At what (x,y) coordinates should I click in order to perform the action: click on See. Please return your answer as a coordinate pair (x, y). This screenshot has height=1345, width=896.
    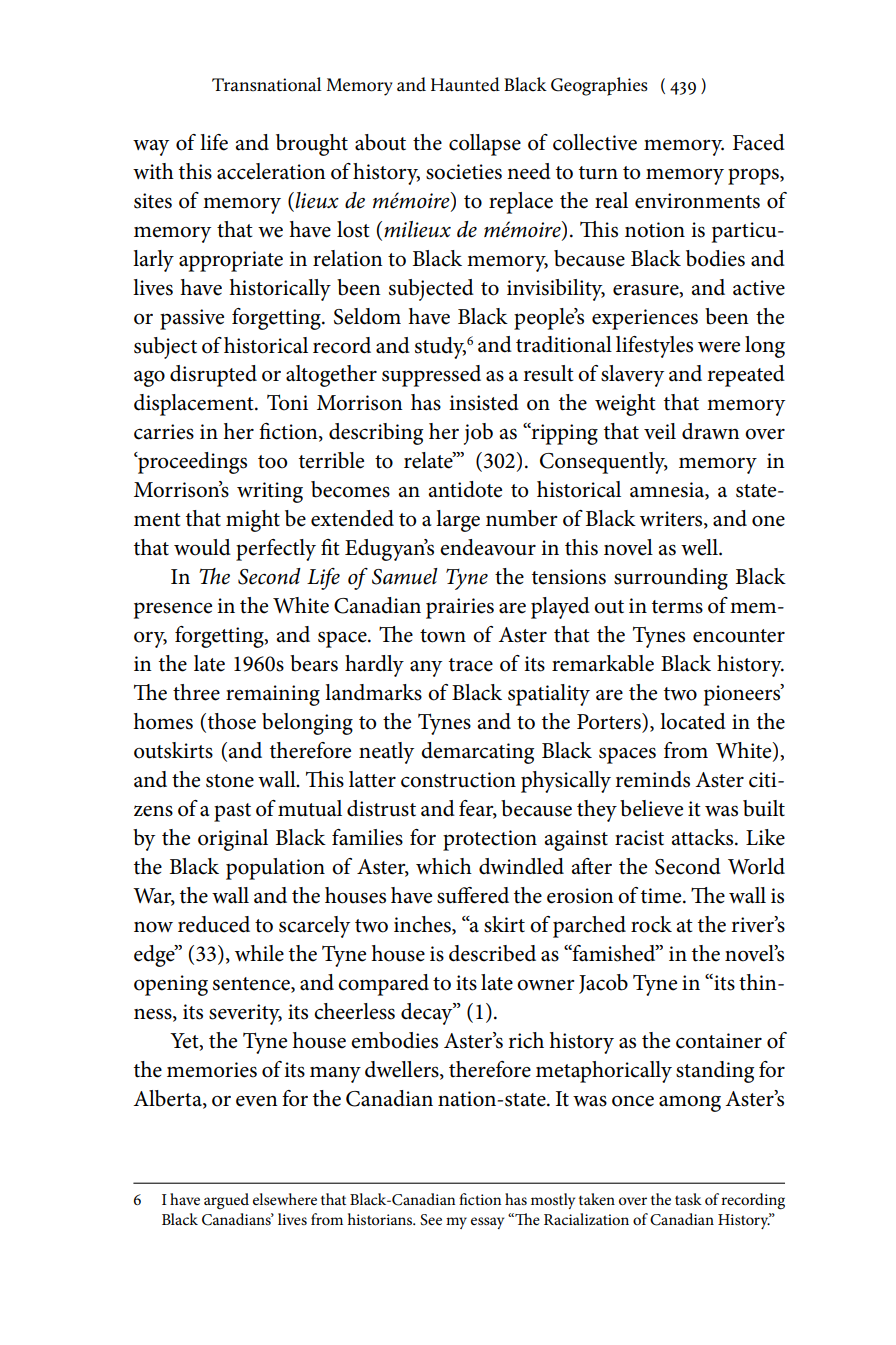
    Looking at the image, I should click on (431, 1220).
